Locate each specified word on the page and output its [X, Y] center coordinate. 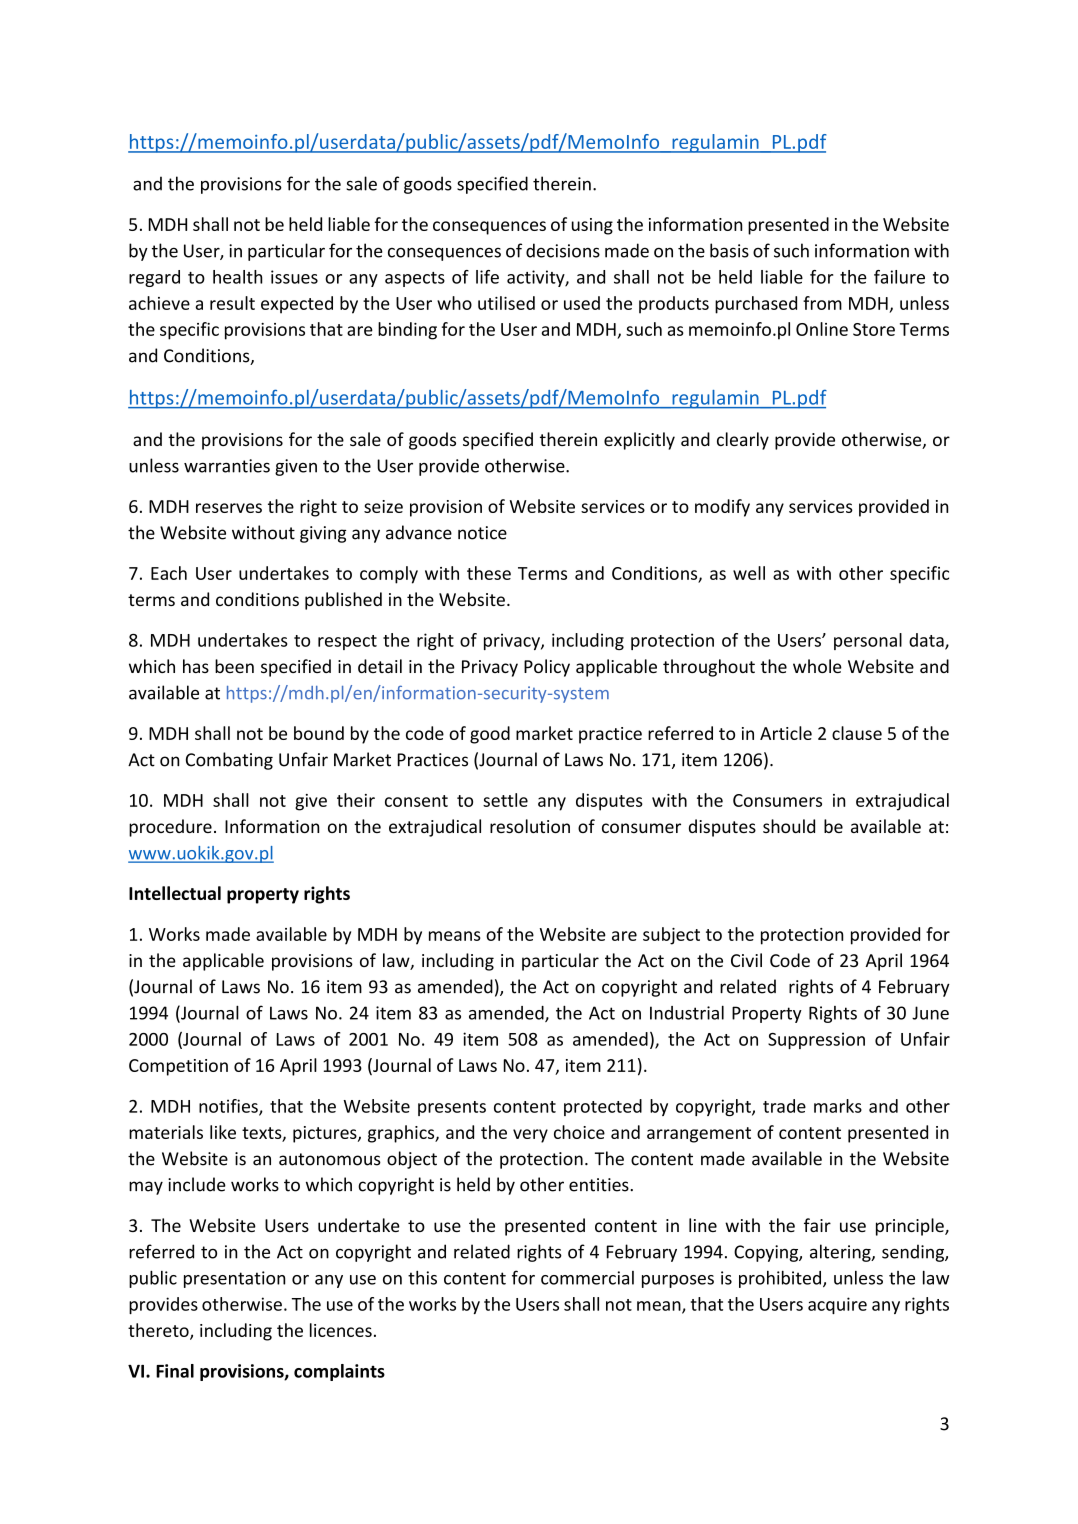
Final [175, 1371]
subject [671, 936]
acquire [837, 1305]
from [822, 303]
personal [868, 641]
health [237, 277]
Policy [547, 668]
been [234, 666]
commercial [587, 1278]
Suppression [816, 1040]
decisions [563, 250]
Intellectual [175, 893]
